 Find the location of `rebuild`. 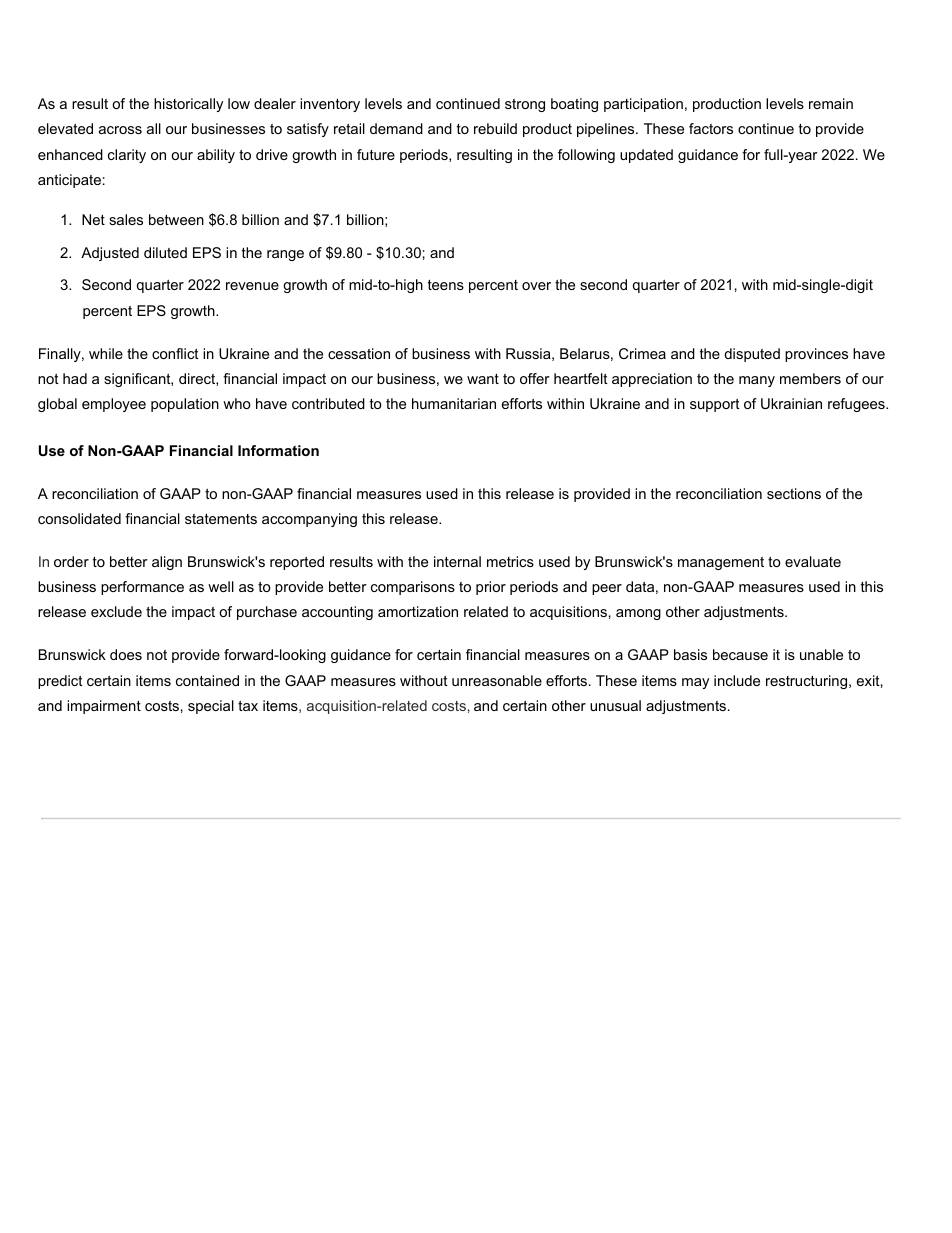

rebuild is located at coordinates (495, 128).
